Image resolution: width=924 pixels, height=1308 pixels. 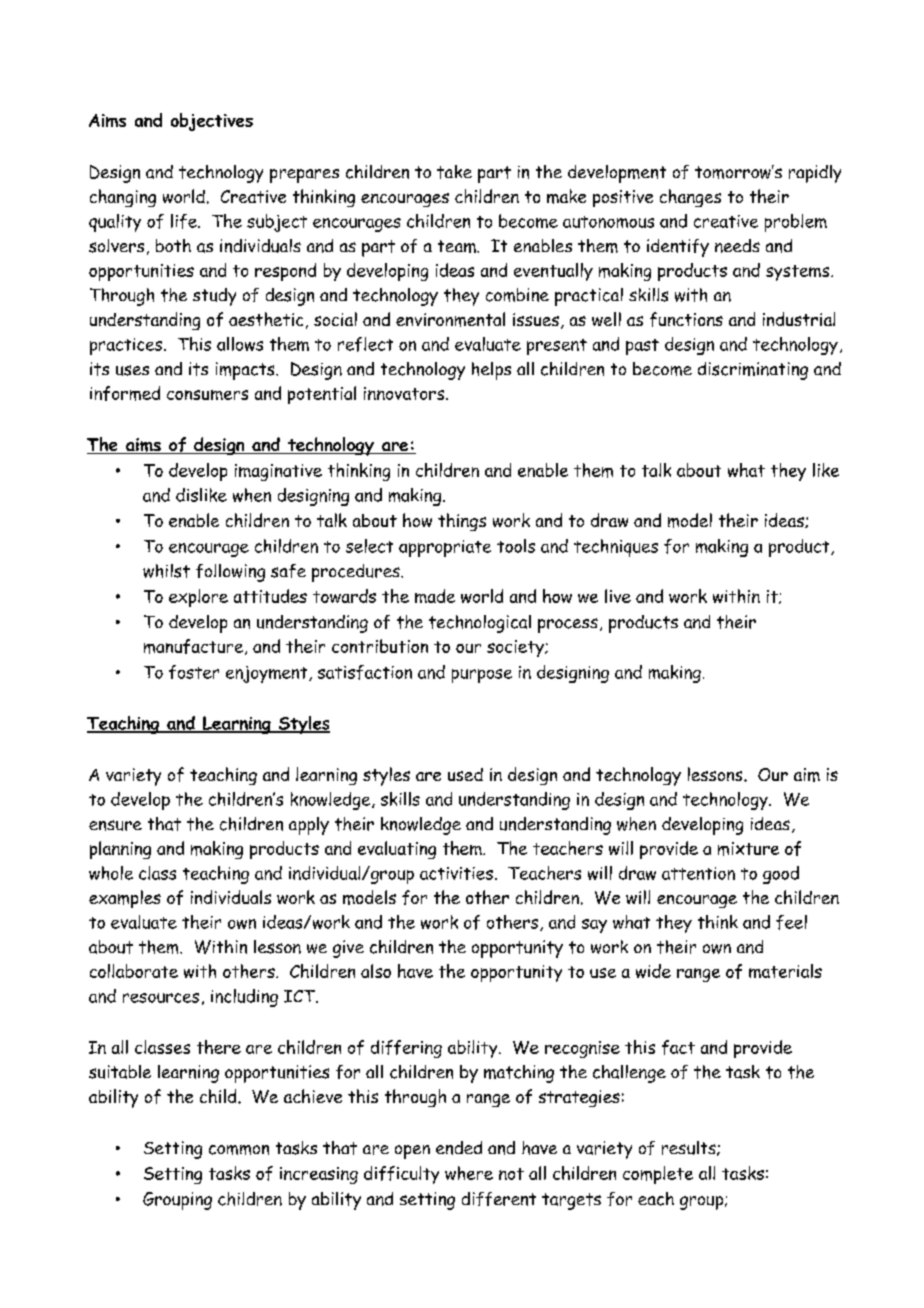 I want to click on where, so click(x=469, y=1173).
